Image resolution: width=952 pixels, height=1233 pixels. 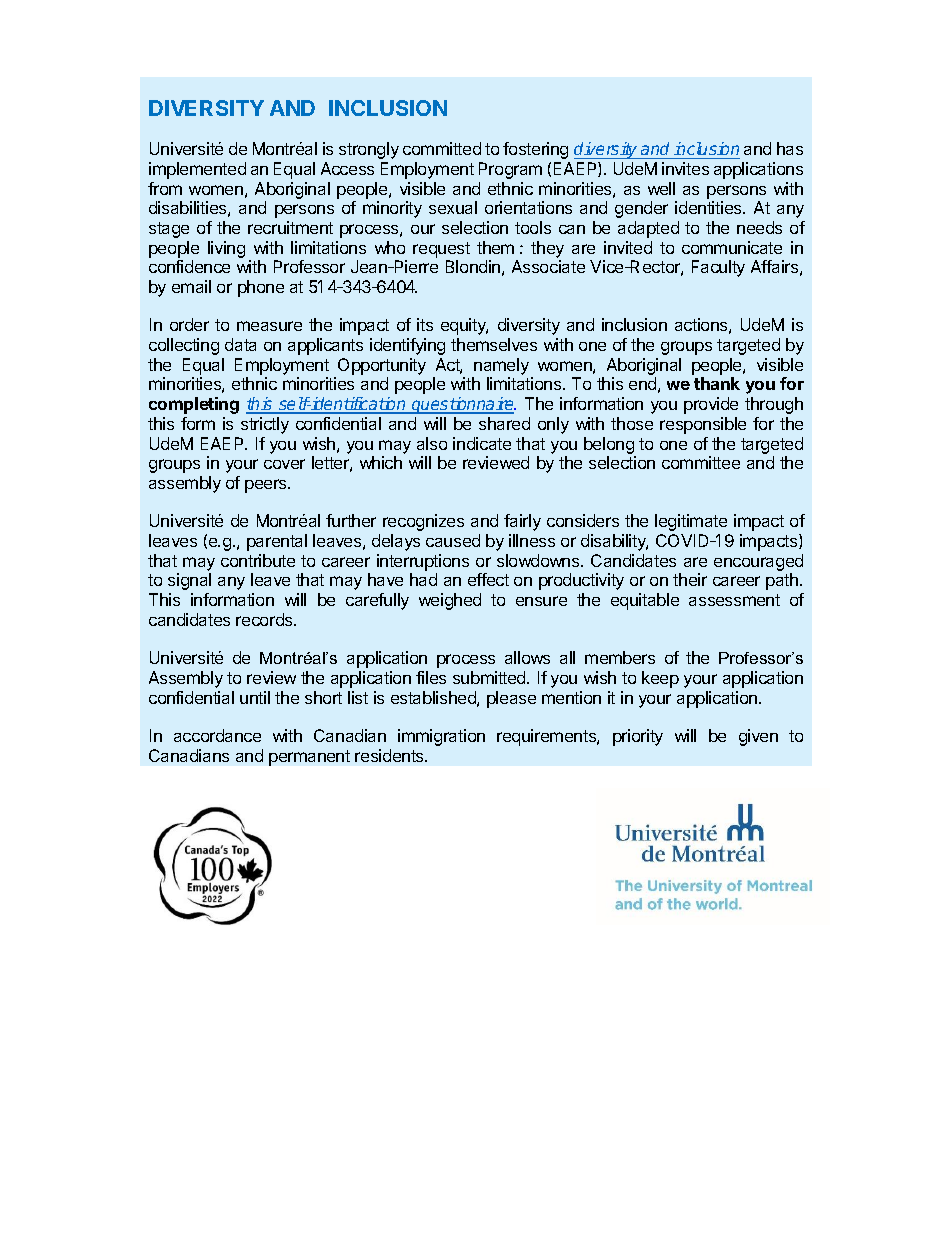 What do you see at coordinates (450, 601) in the image?
I see `weighed` at bounding box center [450, 601].
